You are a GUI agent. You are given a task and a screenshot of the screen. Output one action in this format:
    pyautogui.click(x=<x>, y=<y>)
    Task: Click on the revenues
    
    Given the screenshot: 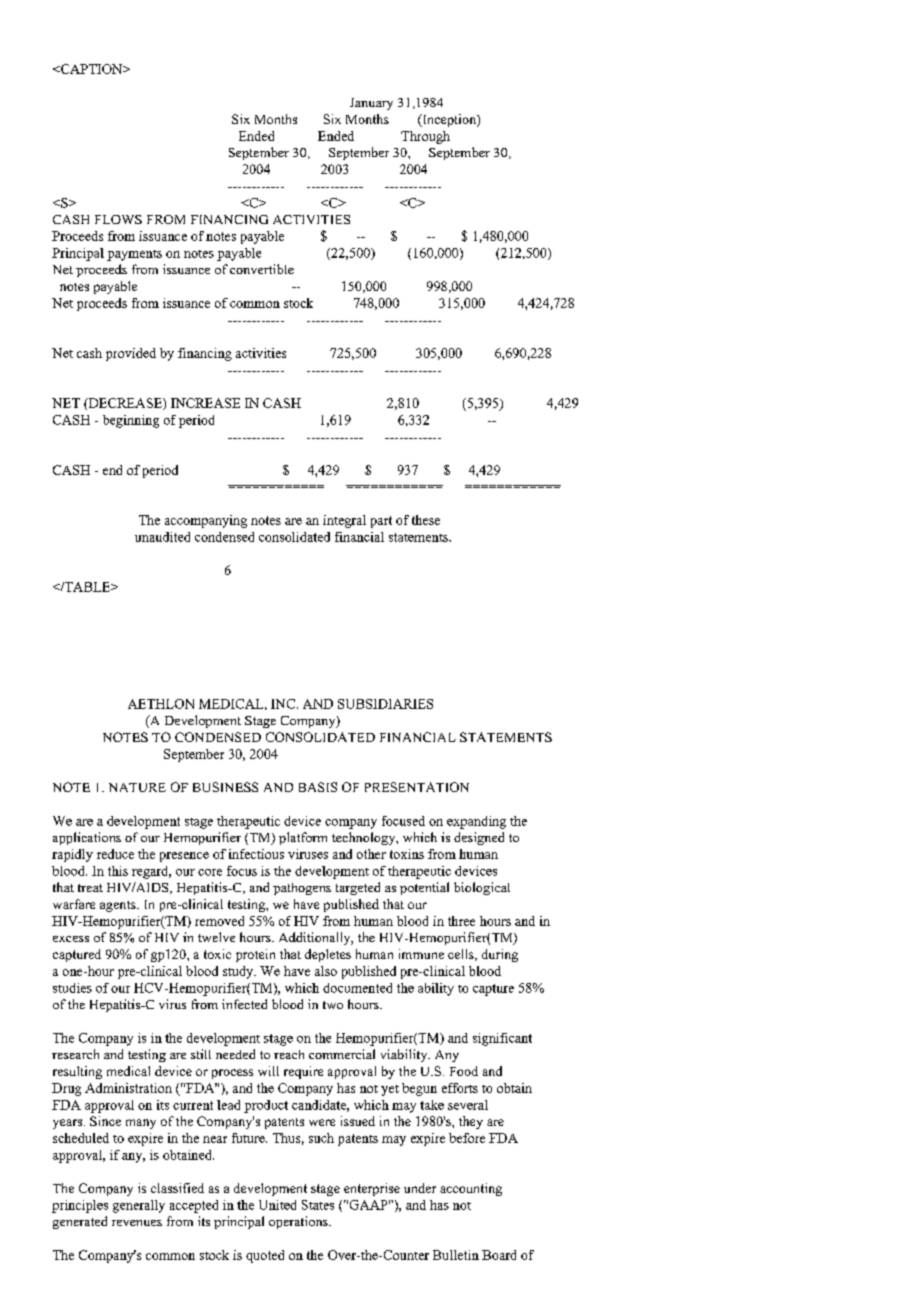 What is the action you would take?
    pyautogui.click(x=137, y=1223)
